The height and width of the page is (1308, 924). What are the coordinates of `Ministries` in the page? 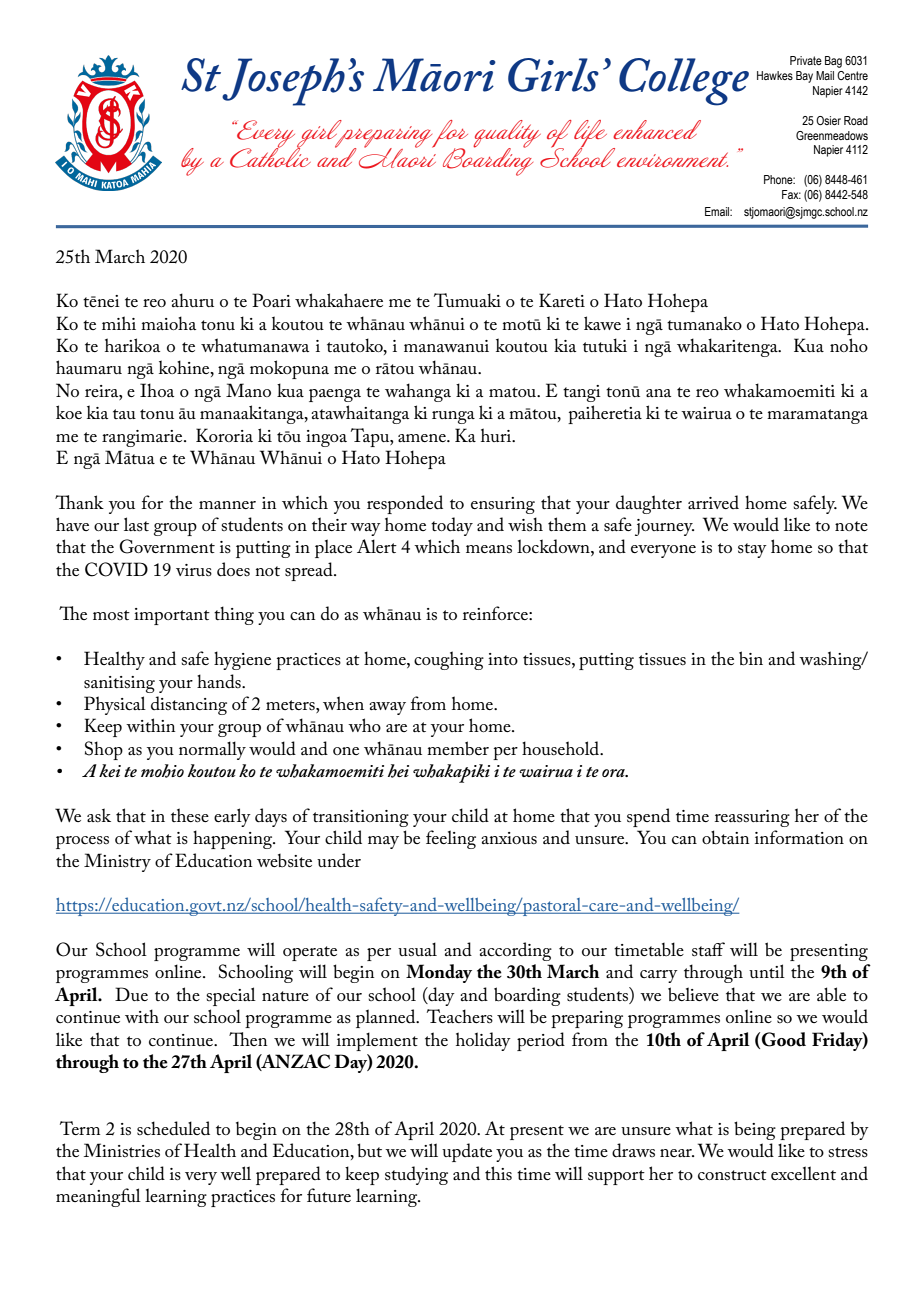 It's located at (122, 1150).
